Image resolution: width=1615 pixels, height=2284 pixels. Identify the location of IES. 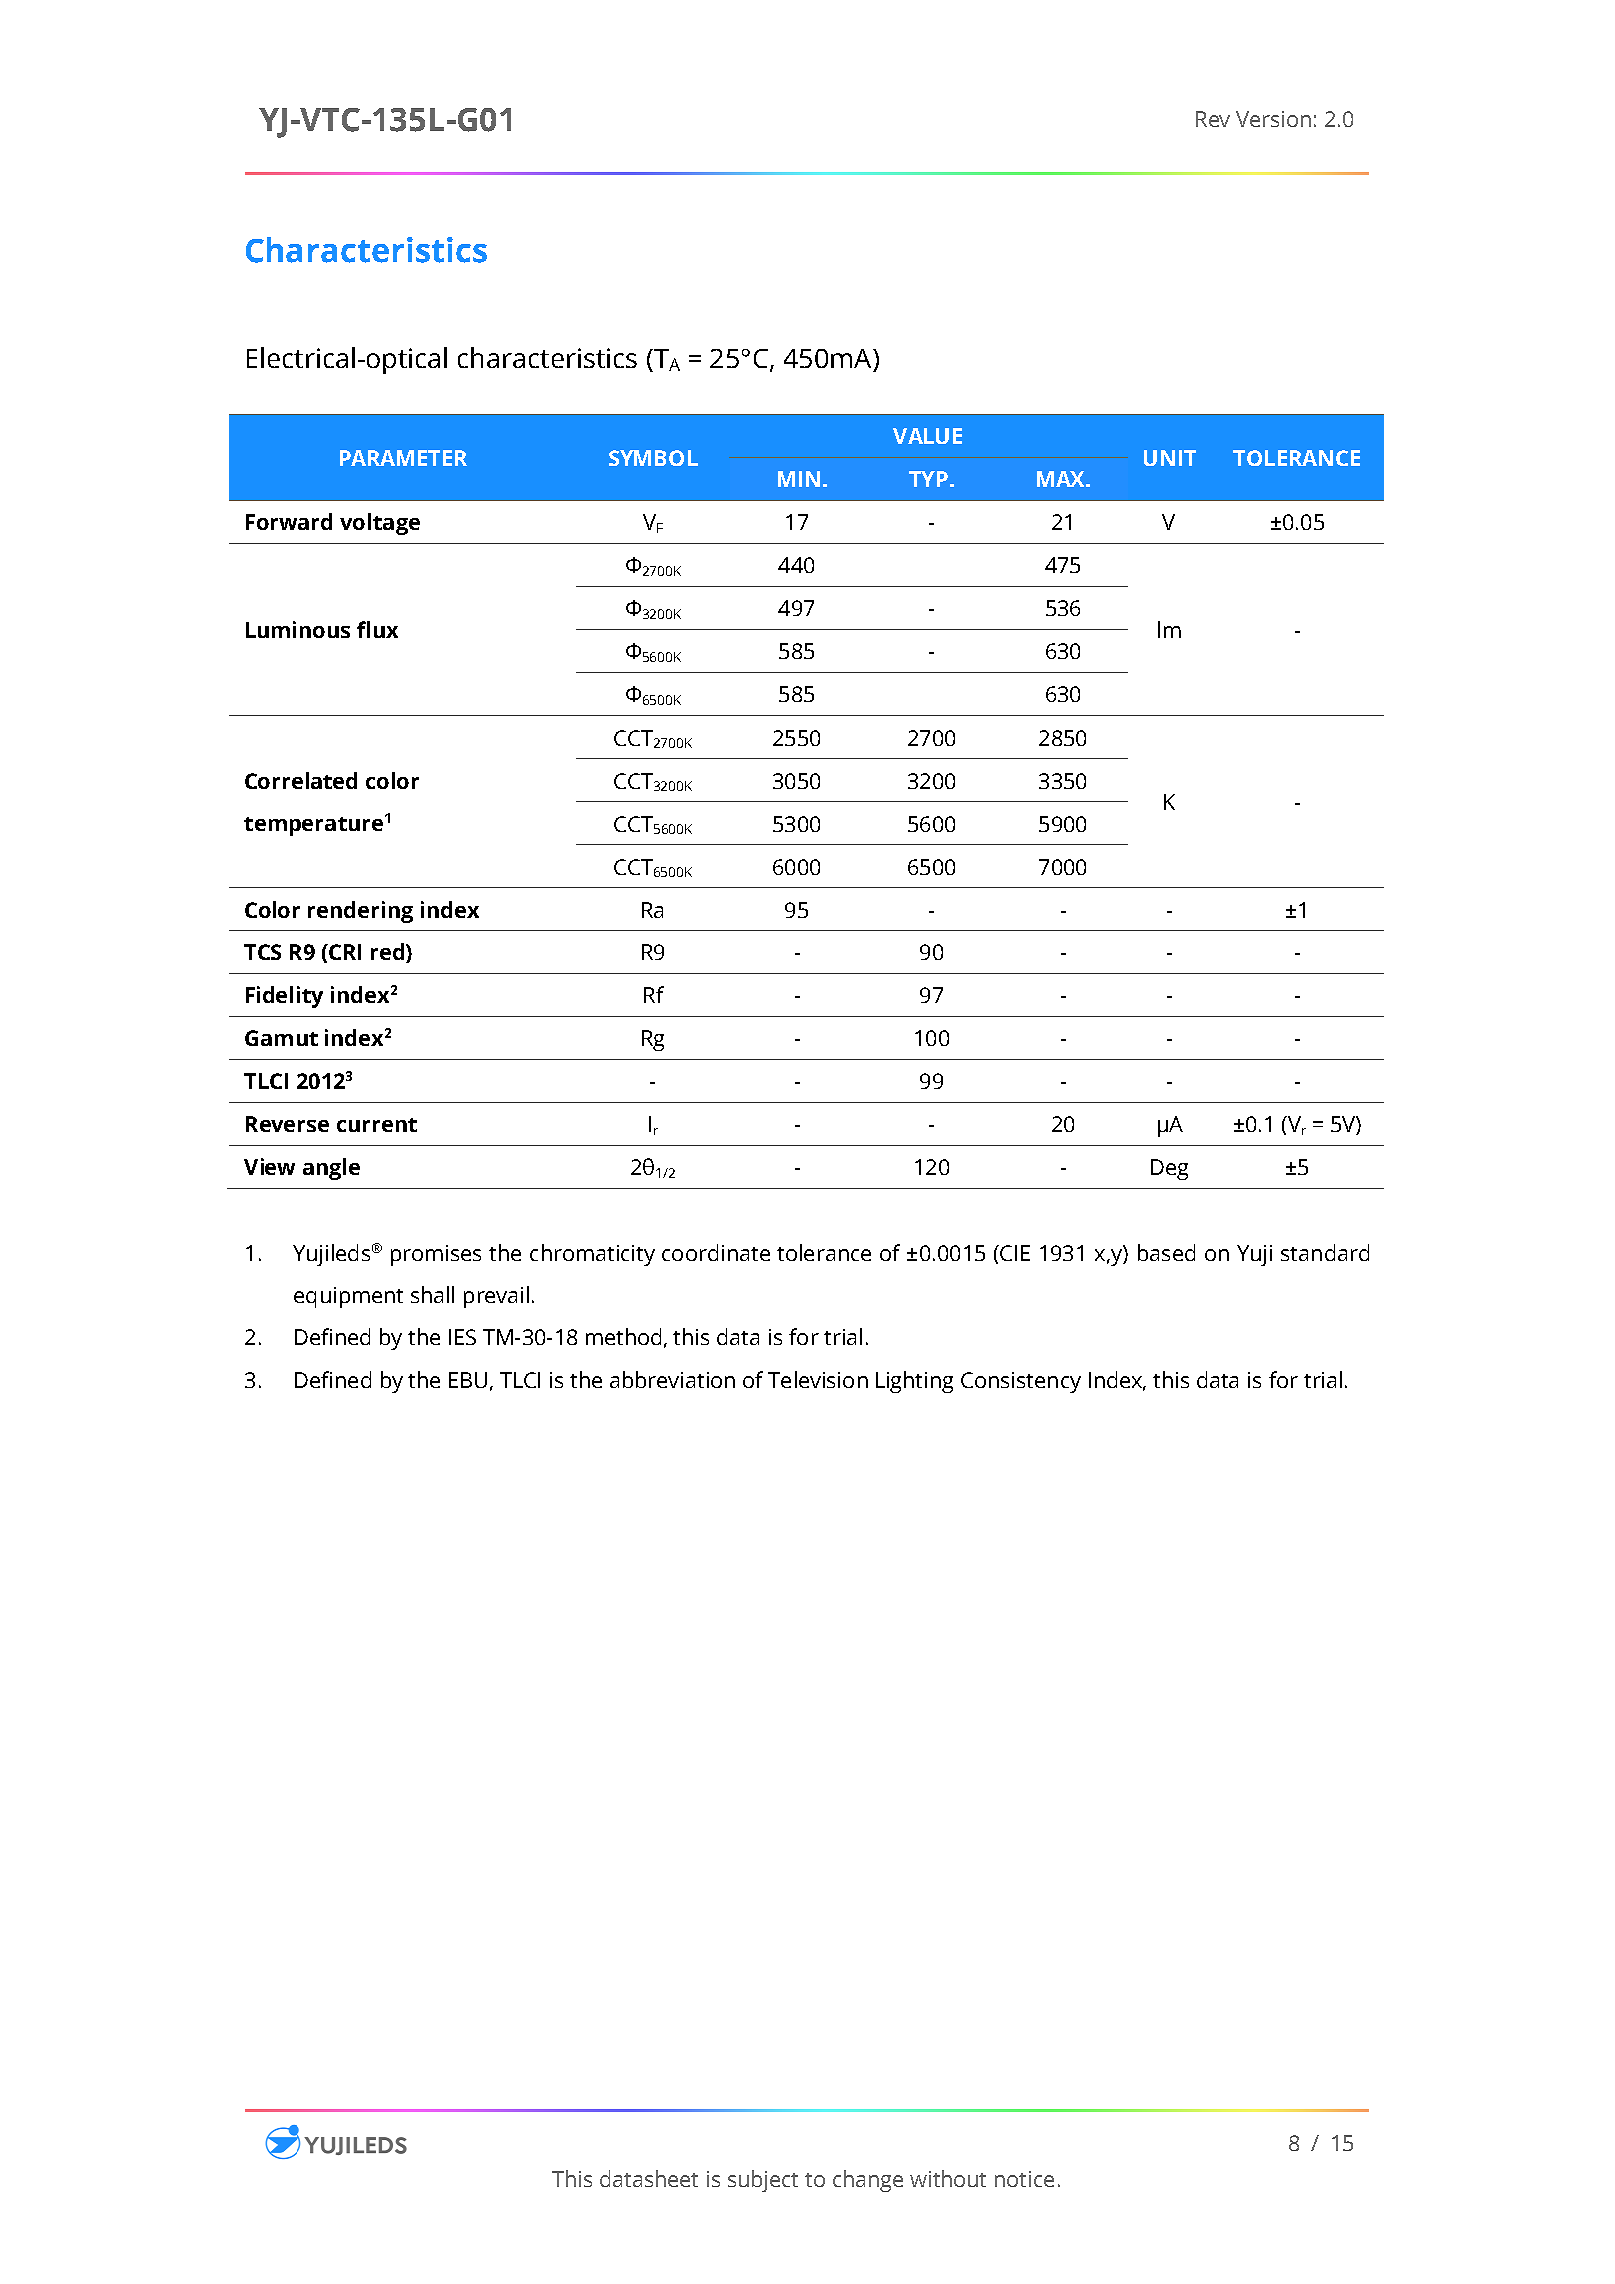
(462, 1337).
